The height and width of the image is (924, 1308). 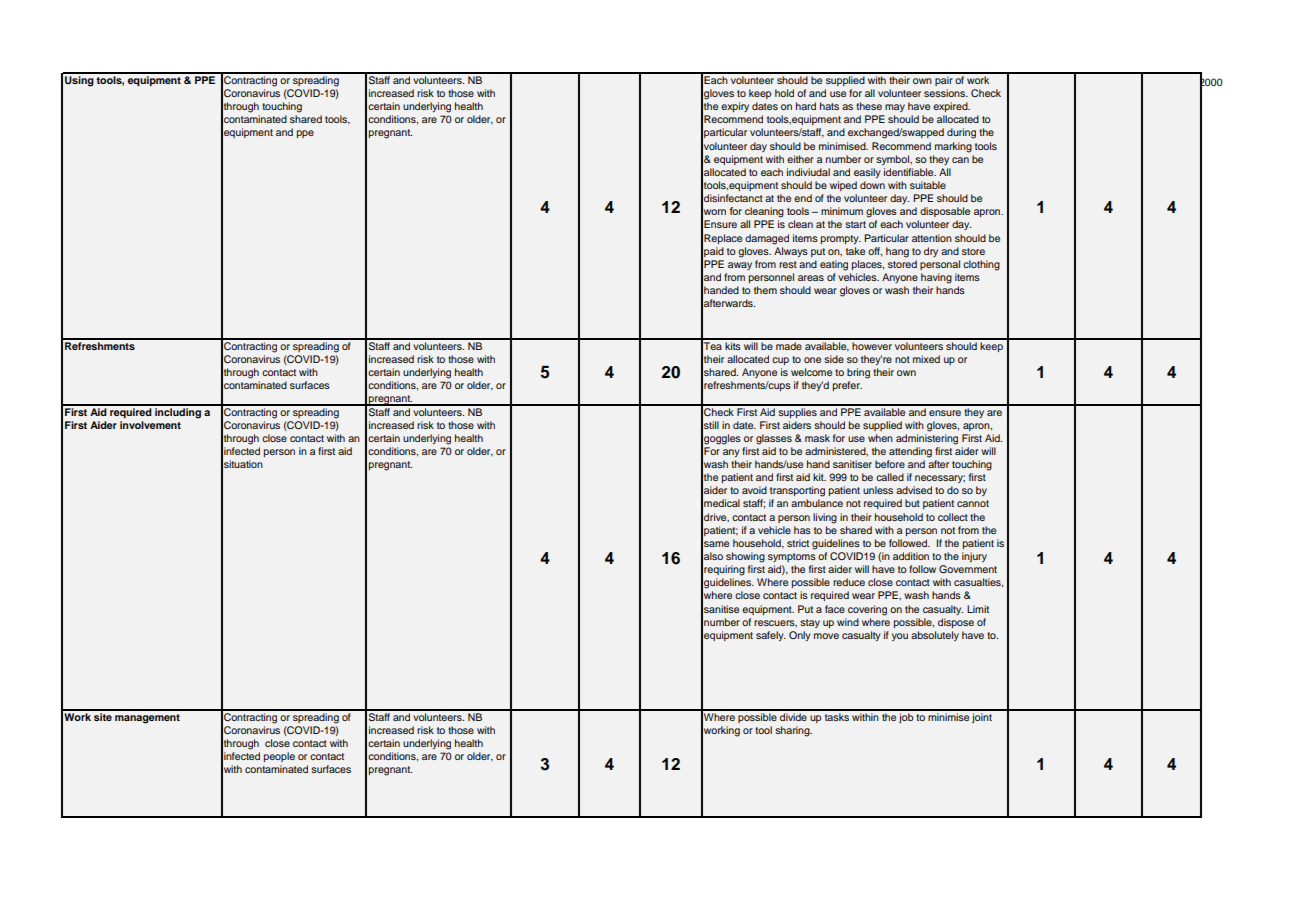 What do you see at coordinates (895, 108) in the image?
I see `may` at bounding box center [895, 108].
